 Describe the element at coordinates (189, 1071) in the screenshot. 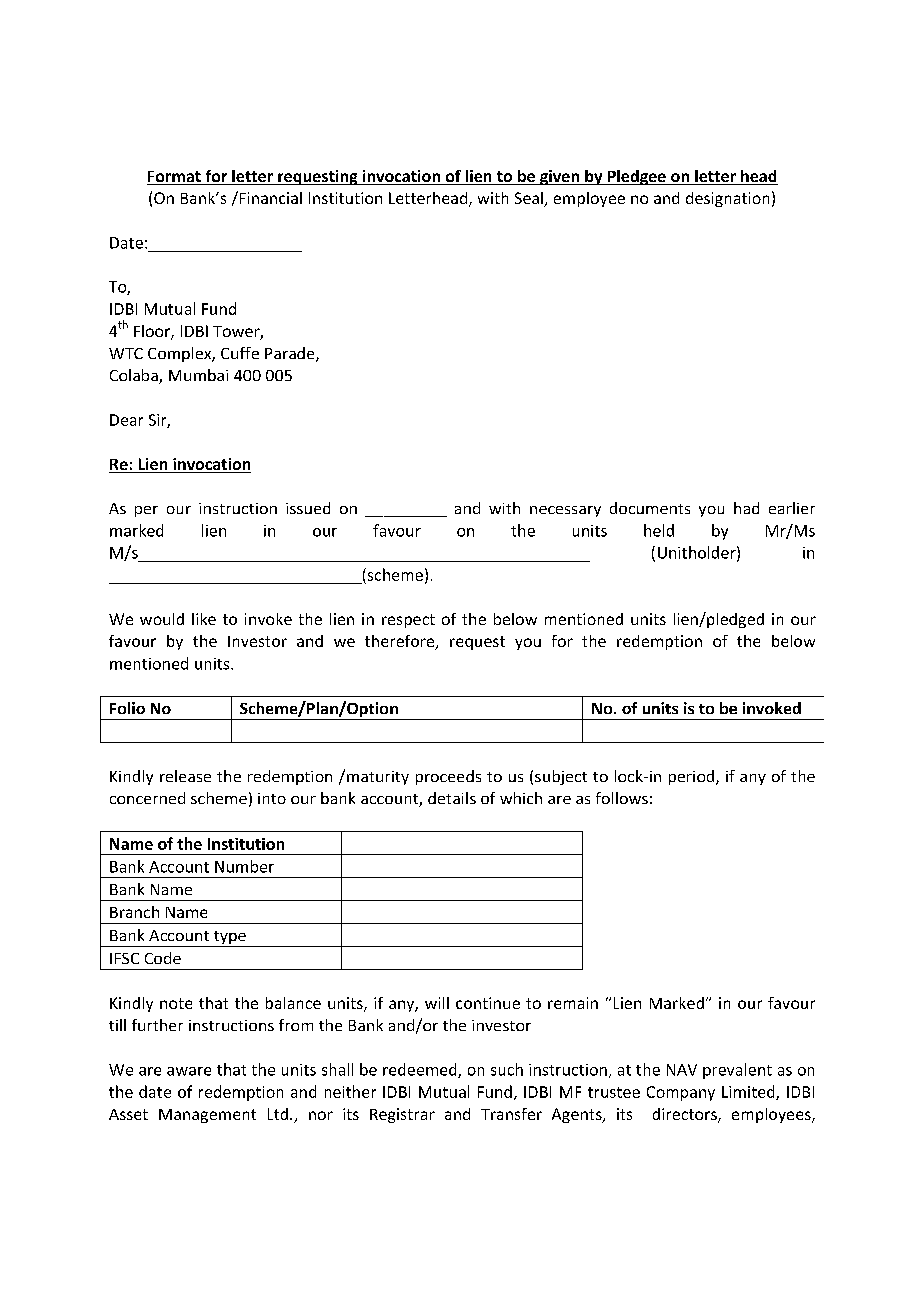

I see `aware` at that location.
